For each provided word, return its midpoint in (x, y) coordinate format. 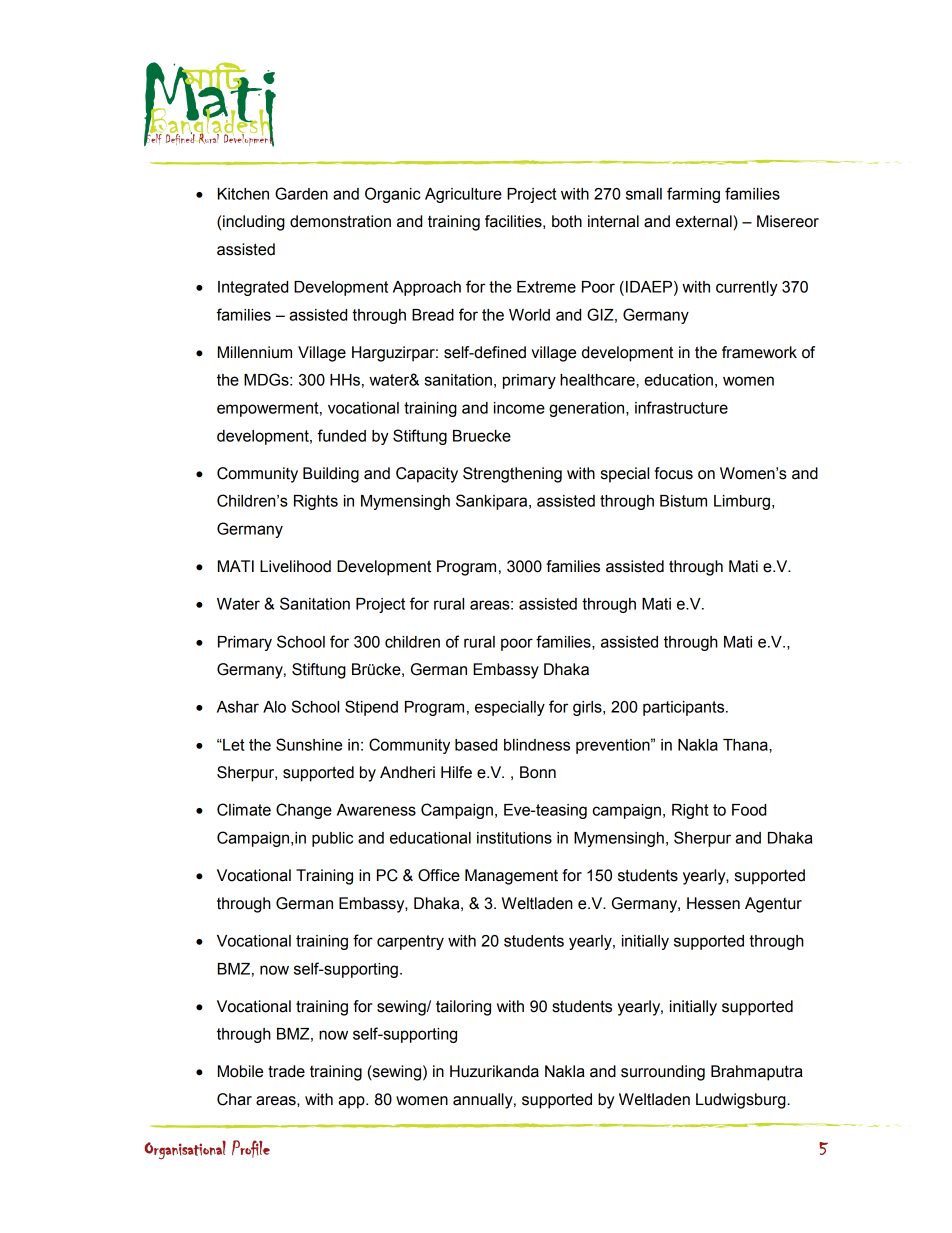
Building (331, 475)
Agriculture (463, 195)
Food (749, 810)
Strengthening (512, 475)
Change (304, 811)
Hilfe (456, 772)
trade (286, 1071)
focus (673, 473)
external (705, 221)
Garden (301, 193)
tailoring (463, 1008)
